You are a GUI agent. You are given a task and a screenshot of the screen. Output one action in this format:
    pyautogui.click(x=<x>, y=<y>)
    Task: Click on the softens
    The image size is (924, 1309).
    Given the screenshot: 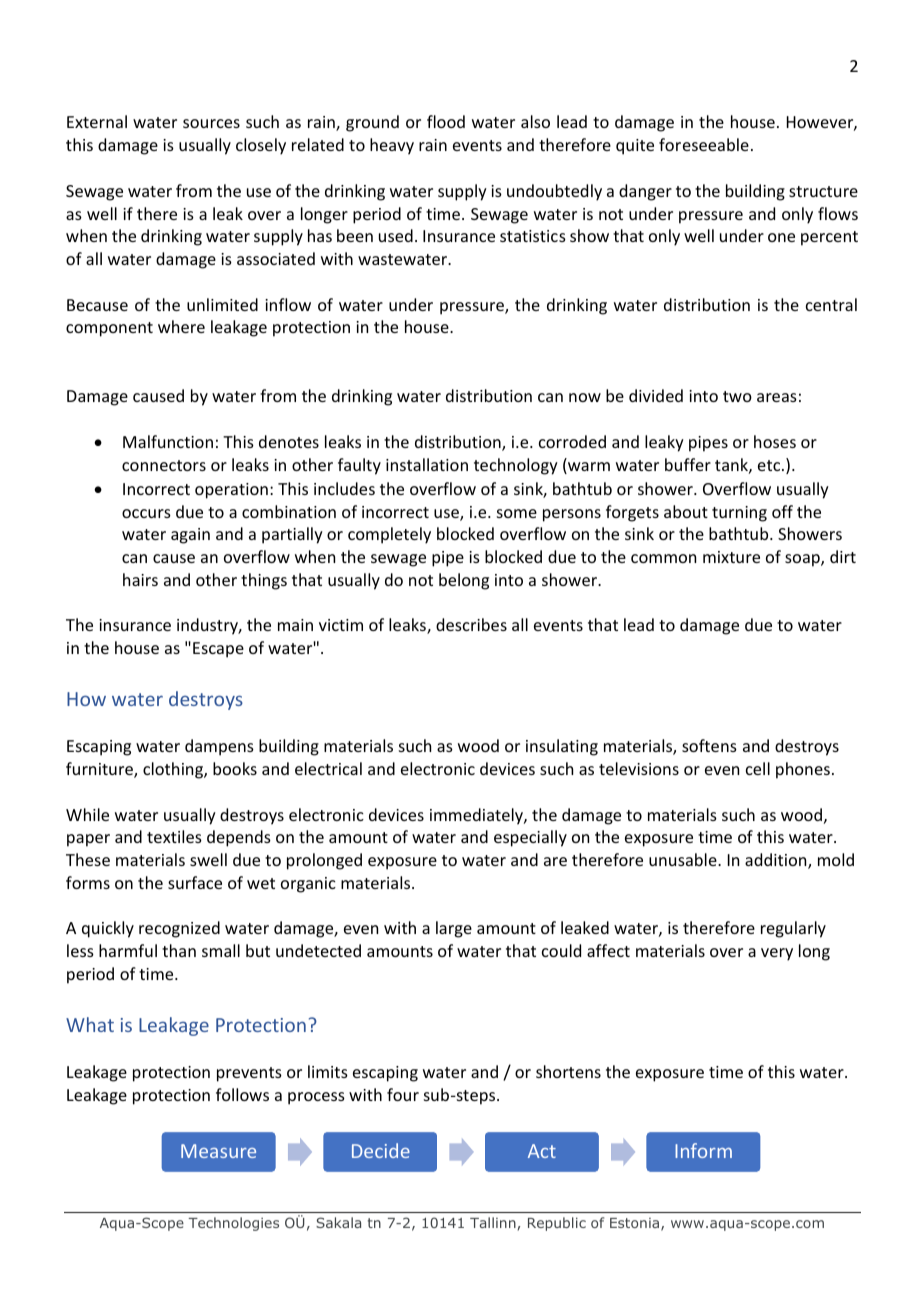 What is the action you would take?
    pyautogui.click(x=709, y=745)
